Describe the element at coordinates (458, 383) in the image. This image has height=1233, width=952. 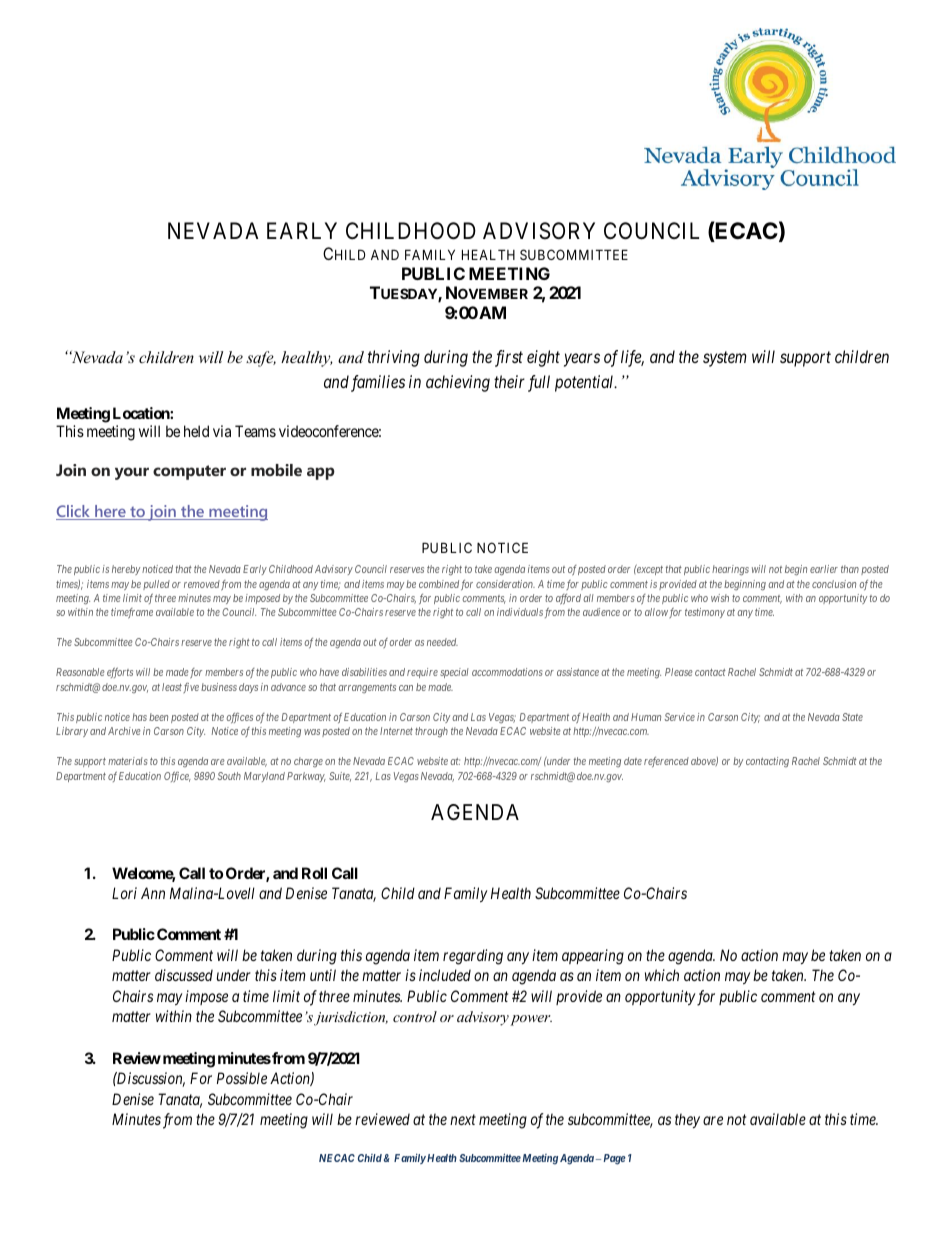
I see `achieving` at that location.
